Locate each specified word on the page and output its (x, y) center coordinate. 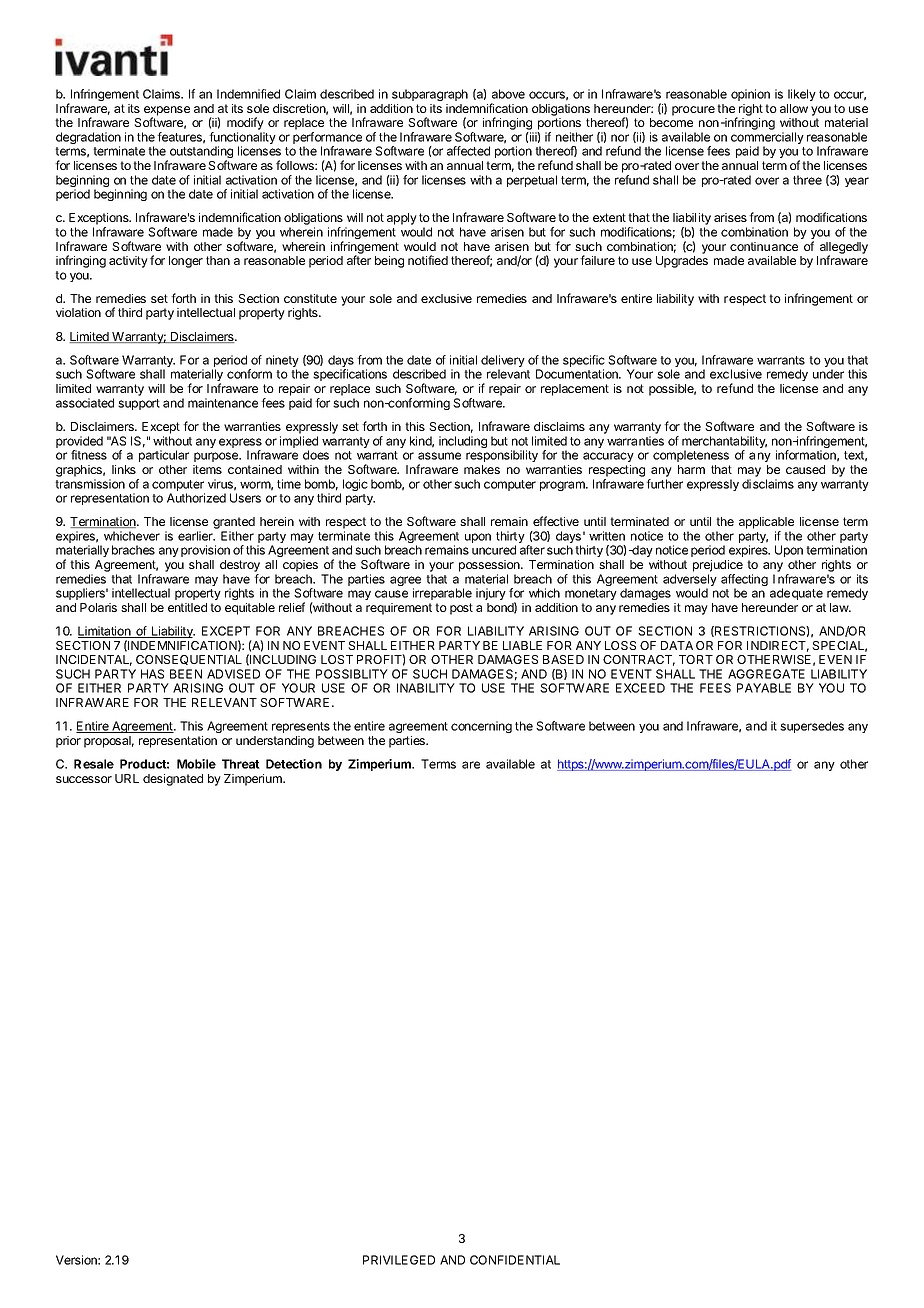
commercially (767, 139)
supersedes (812, 727)
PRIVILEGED (399, 1260)
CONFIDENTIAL (515, 1260)
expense (167, 112)
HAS (152, 674)
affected (468, 151)
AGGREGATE (766, 674)
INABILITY (426, 688)
